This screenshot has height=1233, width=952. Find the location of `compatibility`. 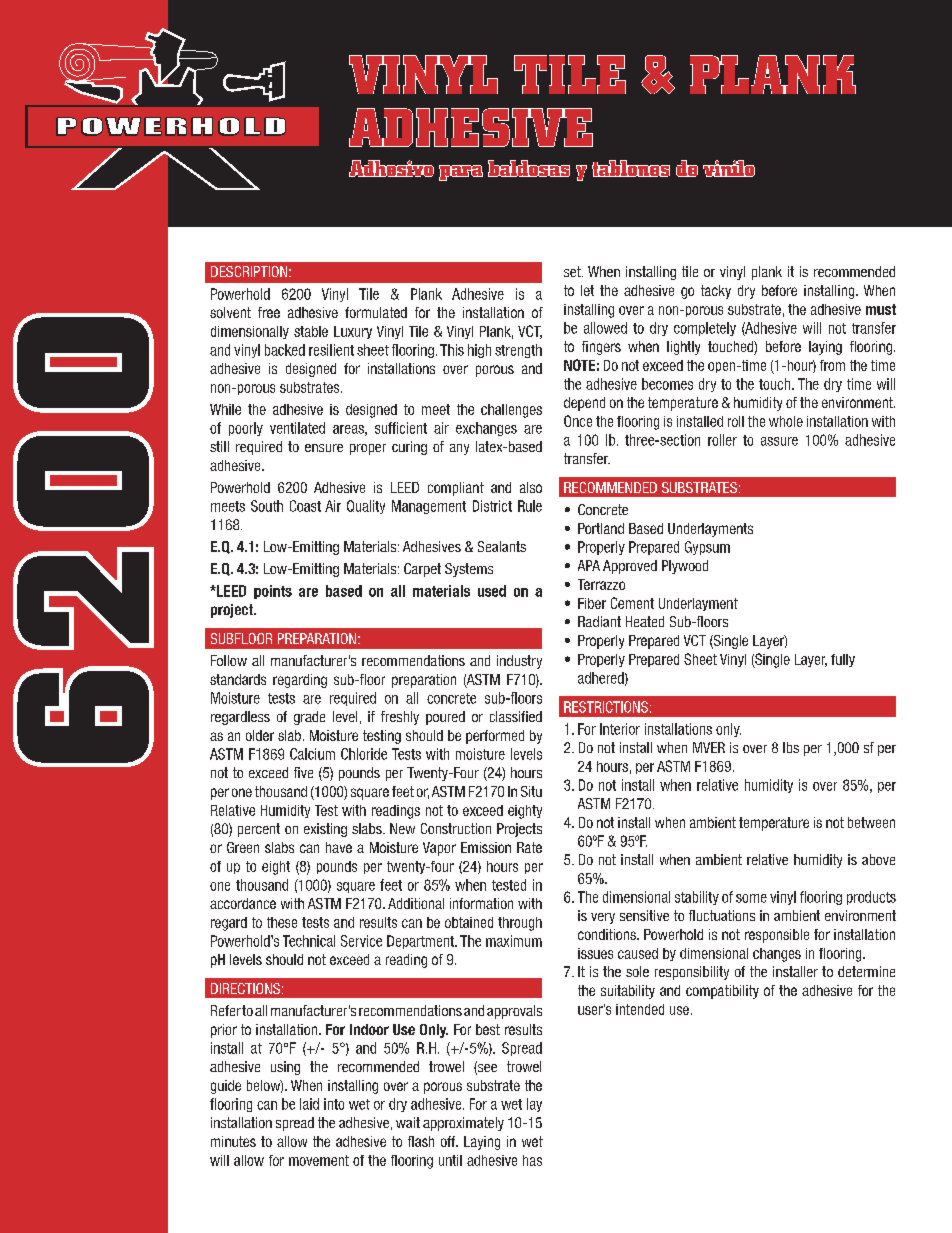

compatibility is located at coordinates (722, 992).
